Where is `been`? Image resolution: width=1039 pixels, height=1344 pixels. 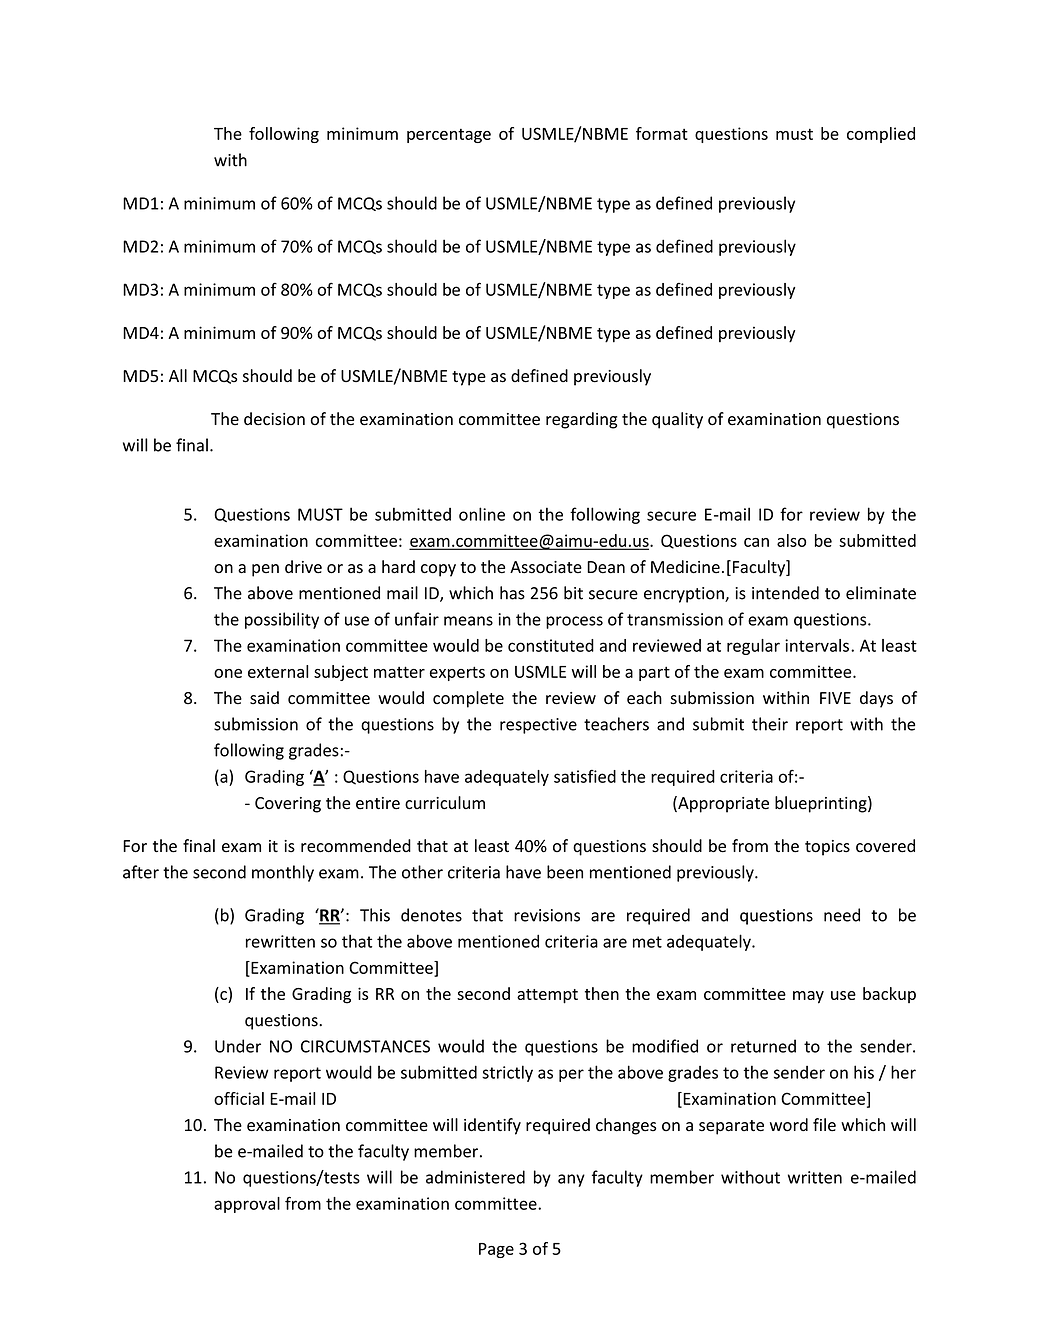
been is located at coordinates (565, 872).
